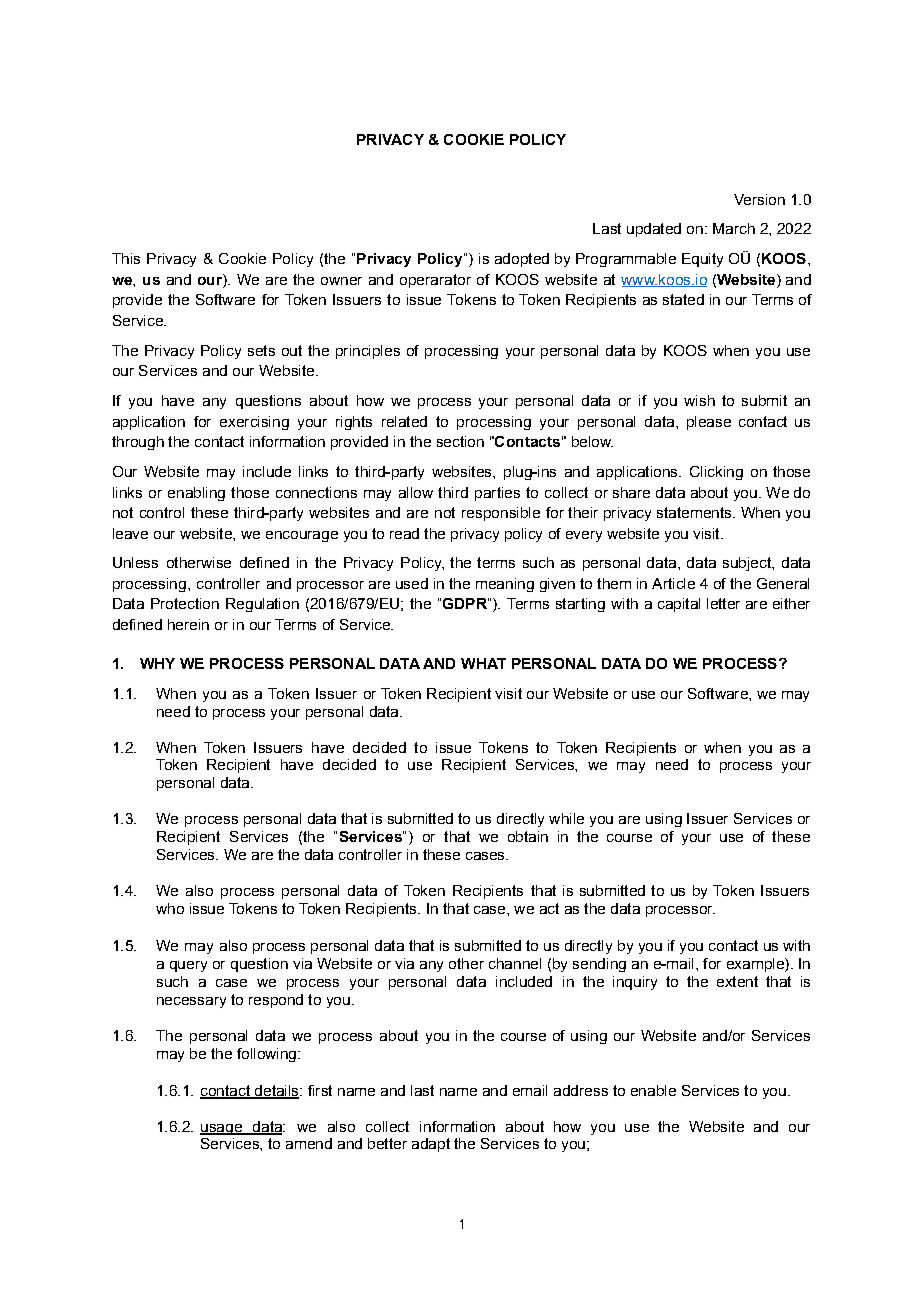 The image size is (924, 1307). I want to click on This, so click(126, 258).
